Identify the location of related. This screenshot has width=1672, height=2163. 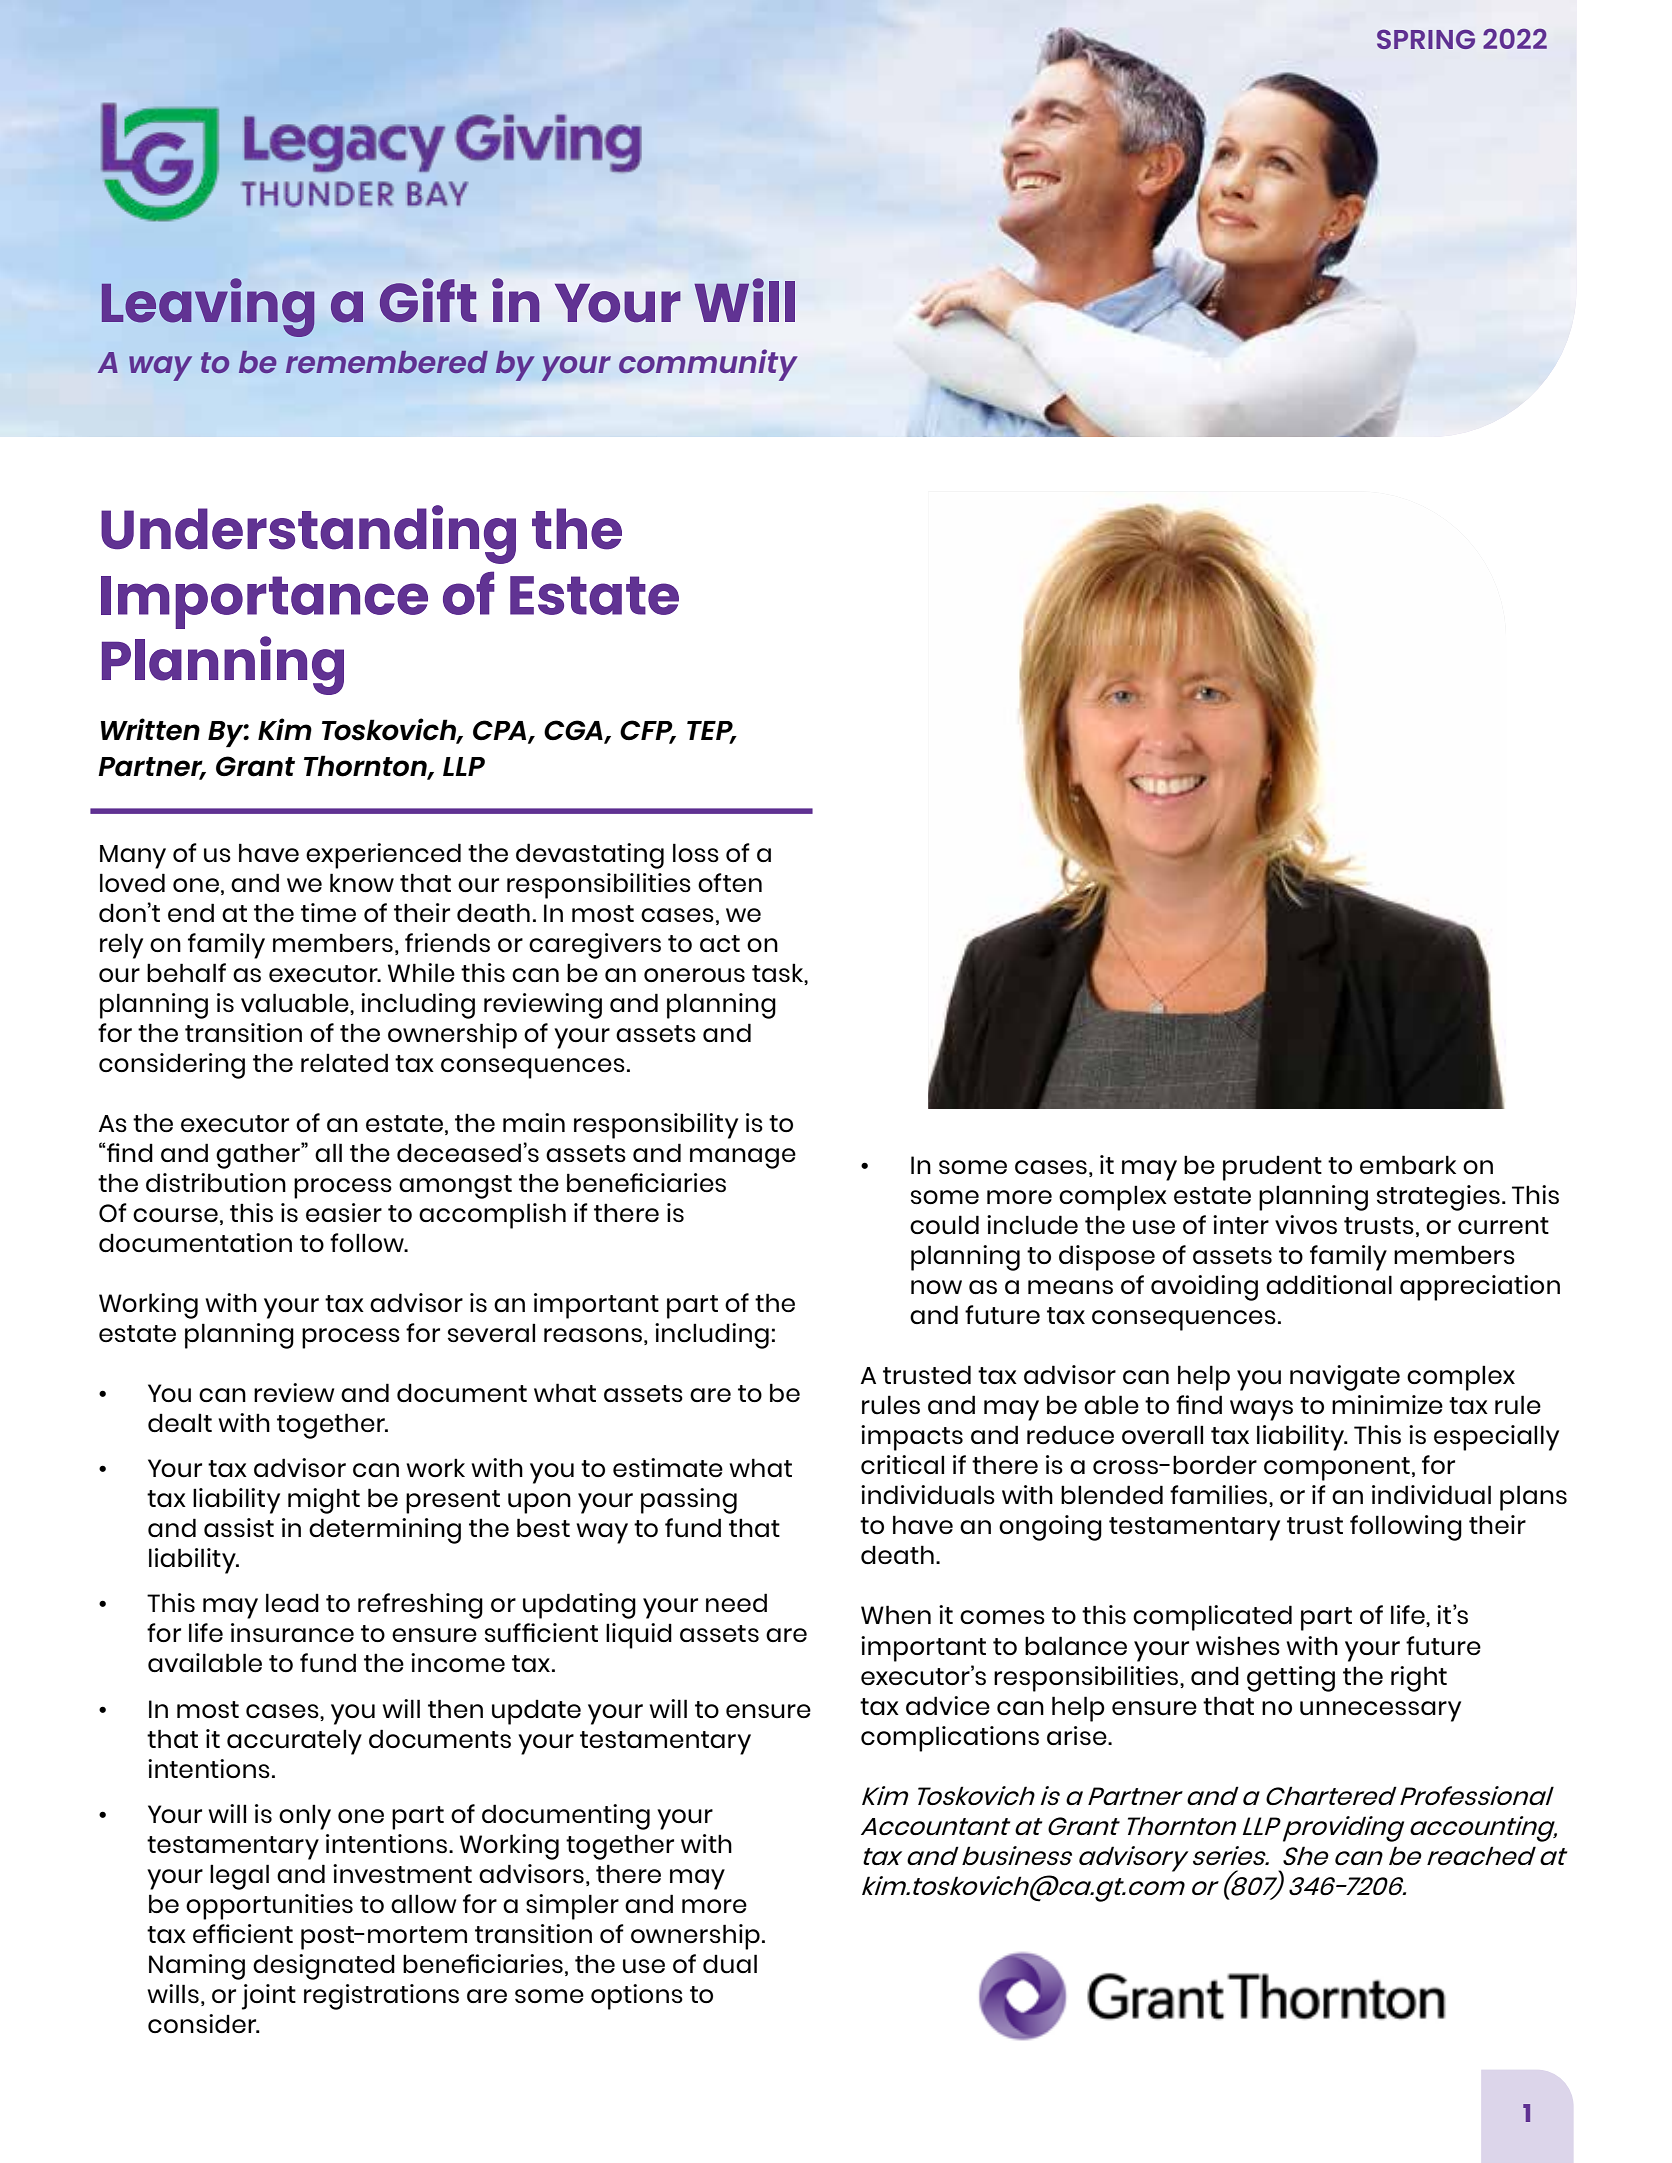
(344, 1062).
